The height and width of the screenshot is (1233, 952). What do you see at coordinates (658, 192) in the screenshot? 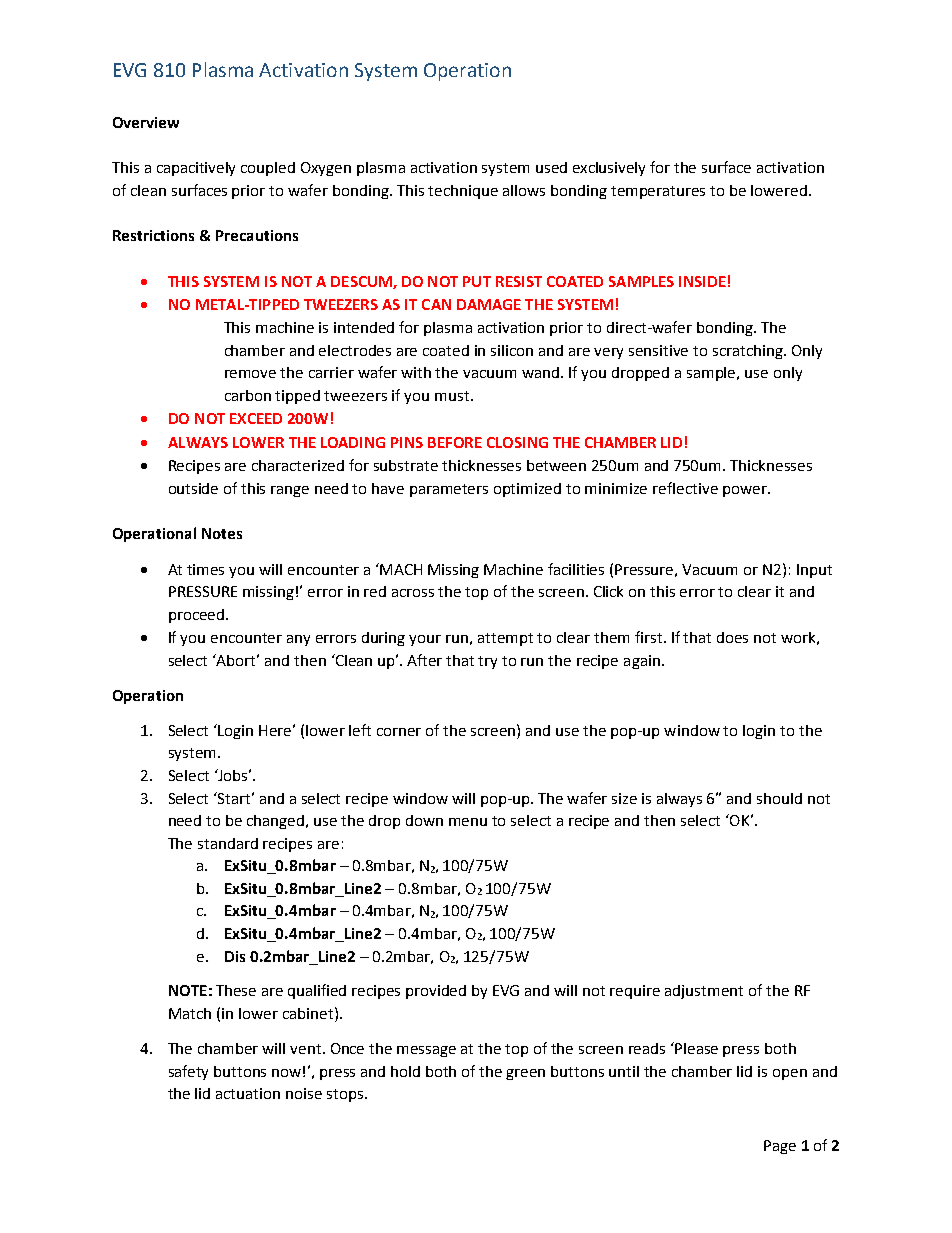
I see `temperatures` at bounding box center [658, 192].
